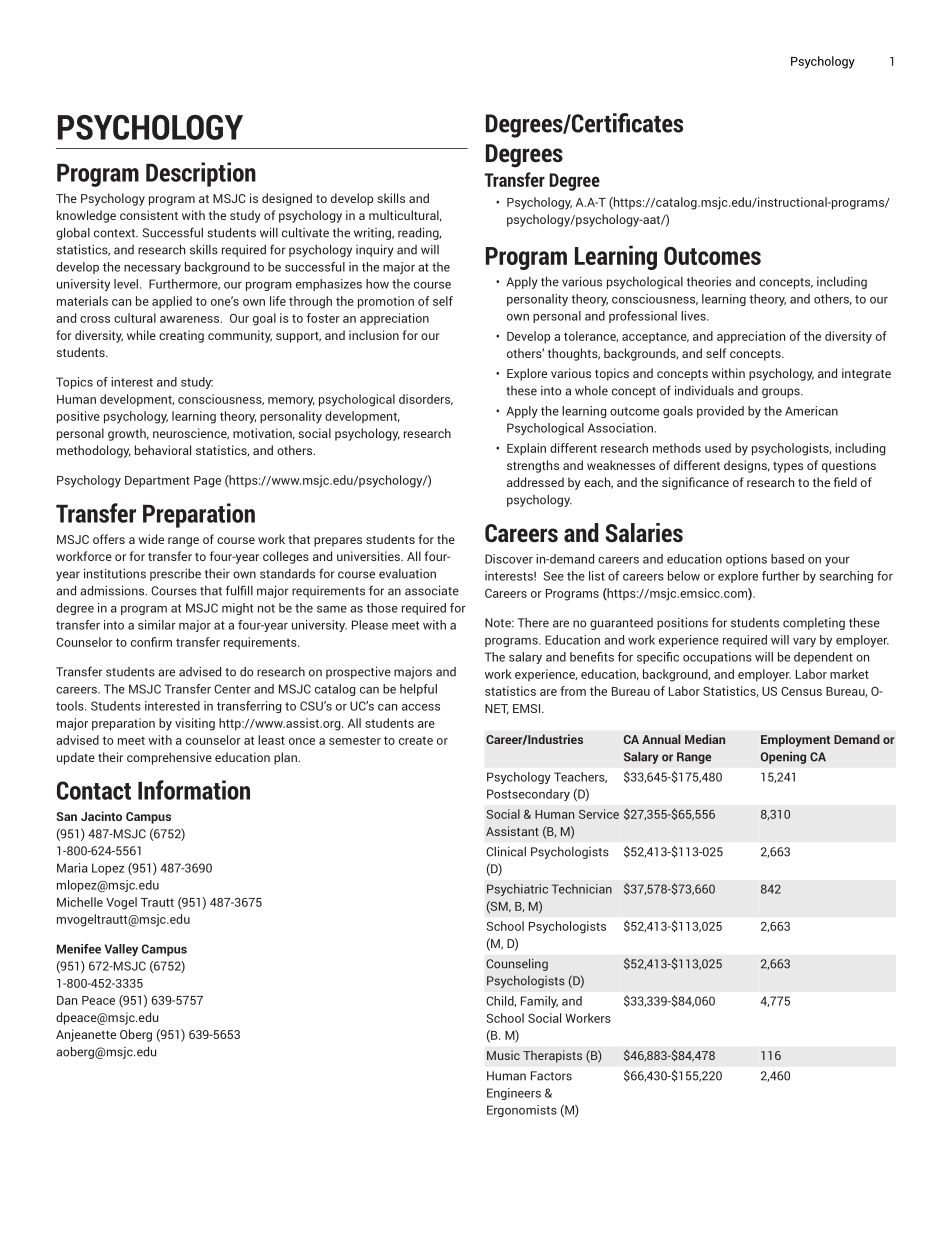 Image resolution: width=952 pixels, height=1233 pixels. I want to click on addressed, so click(535, 482).
